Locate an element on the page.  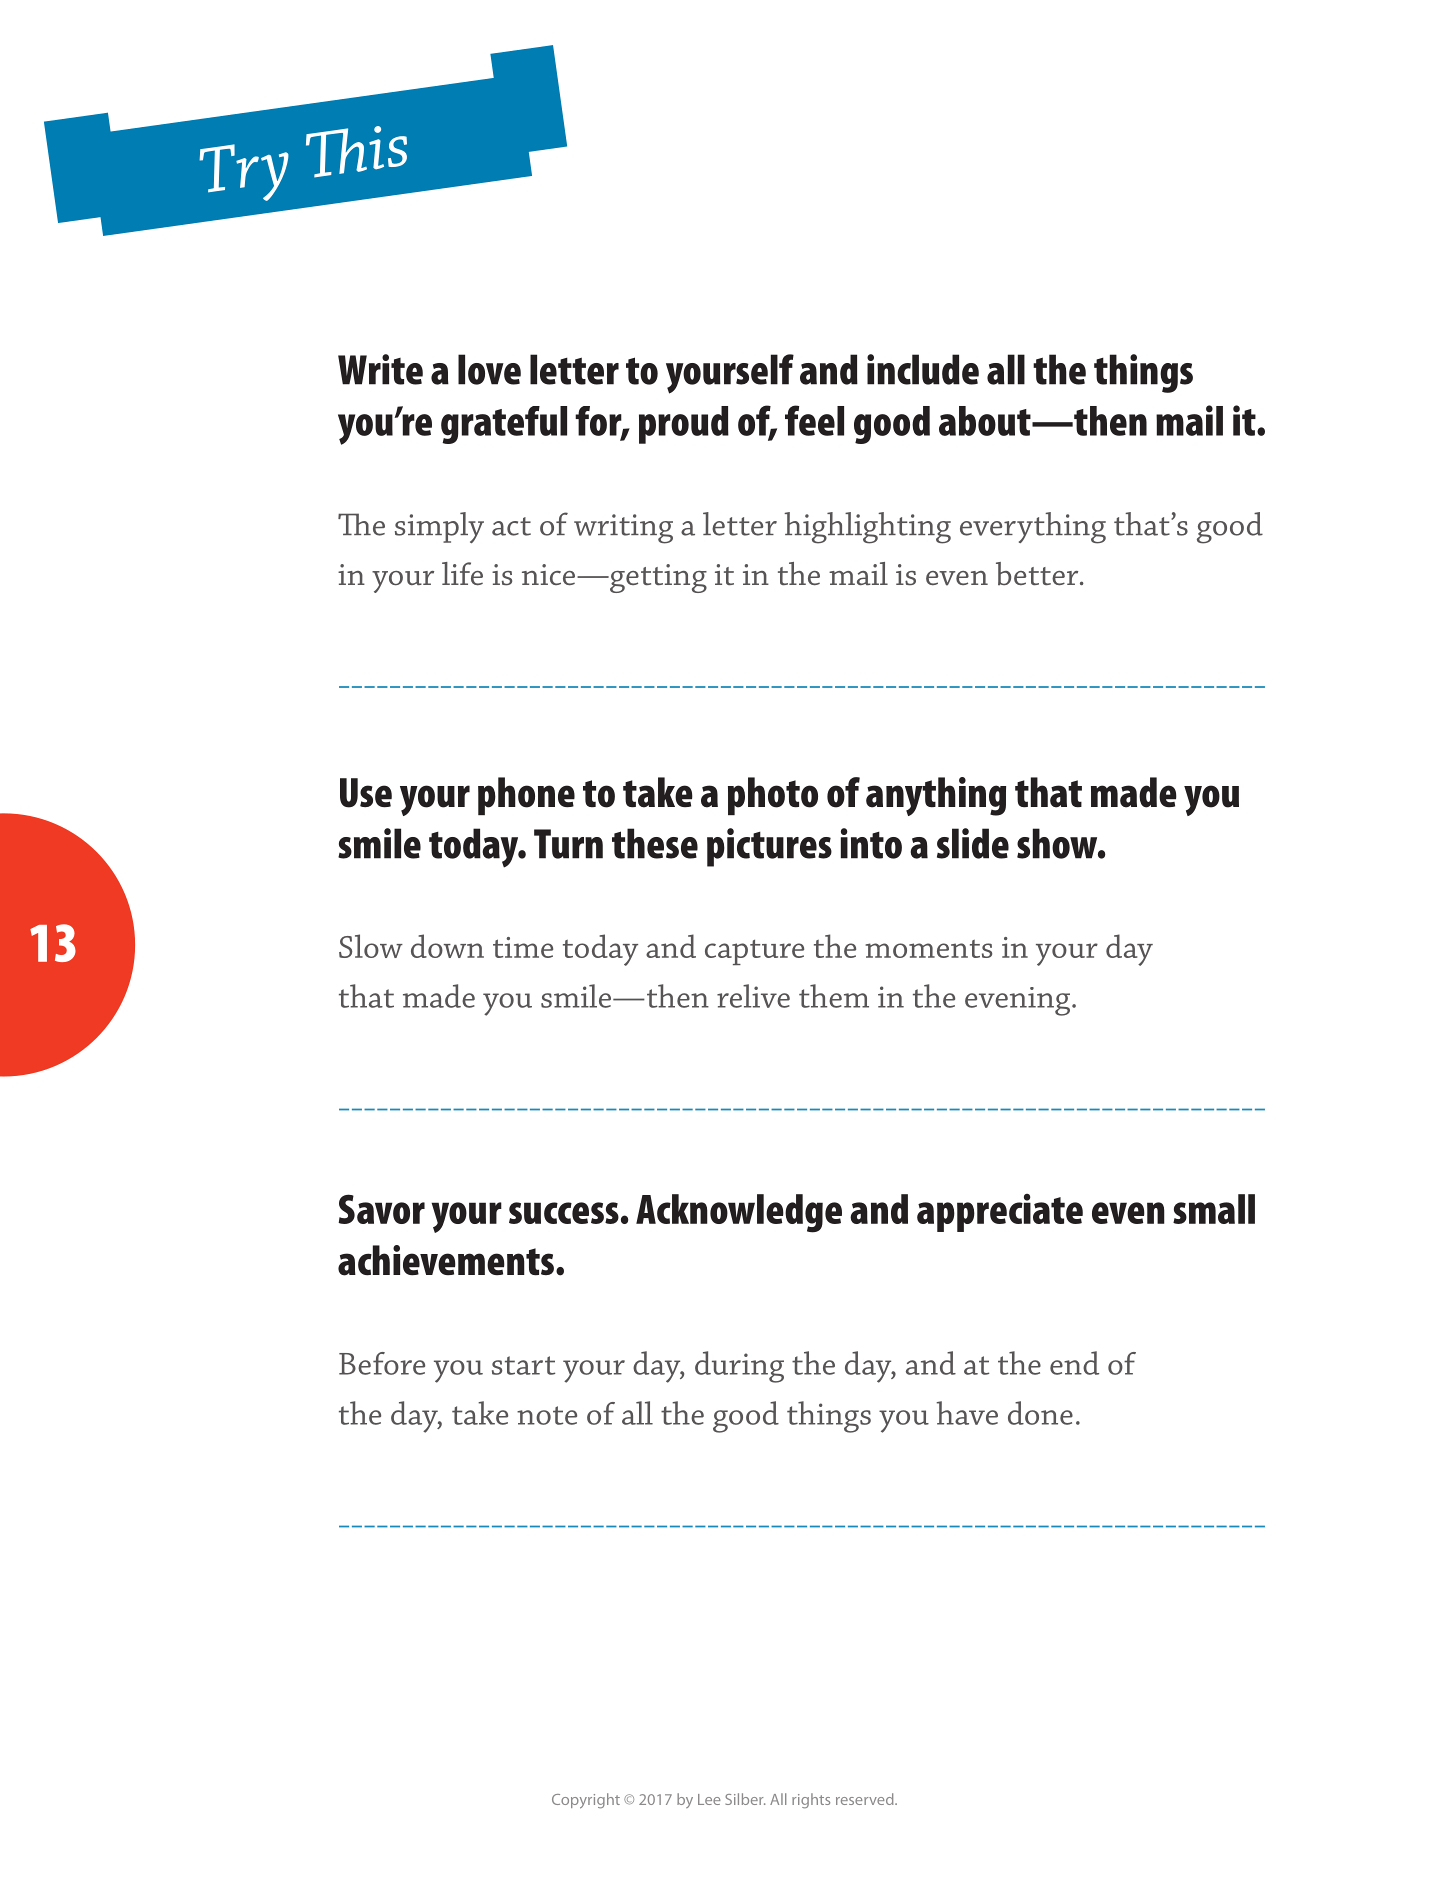
slide is located at coordinates (973, 843).
